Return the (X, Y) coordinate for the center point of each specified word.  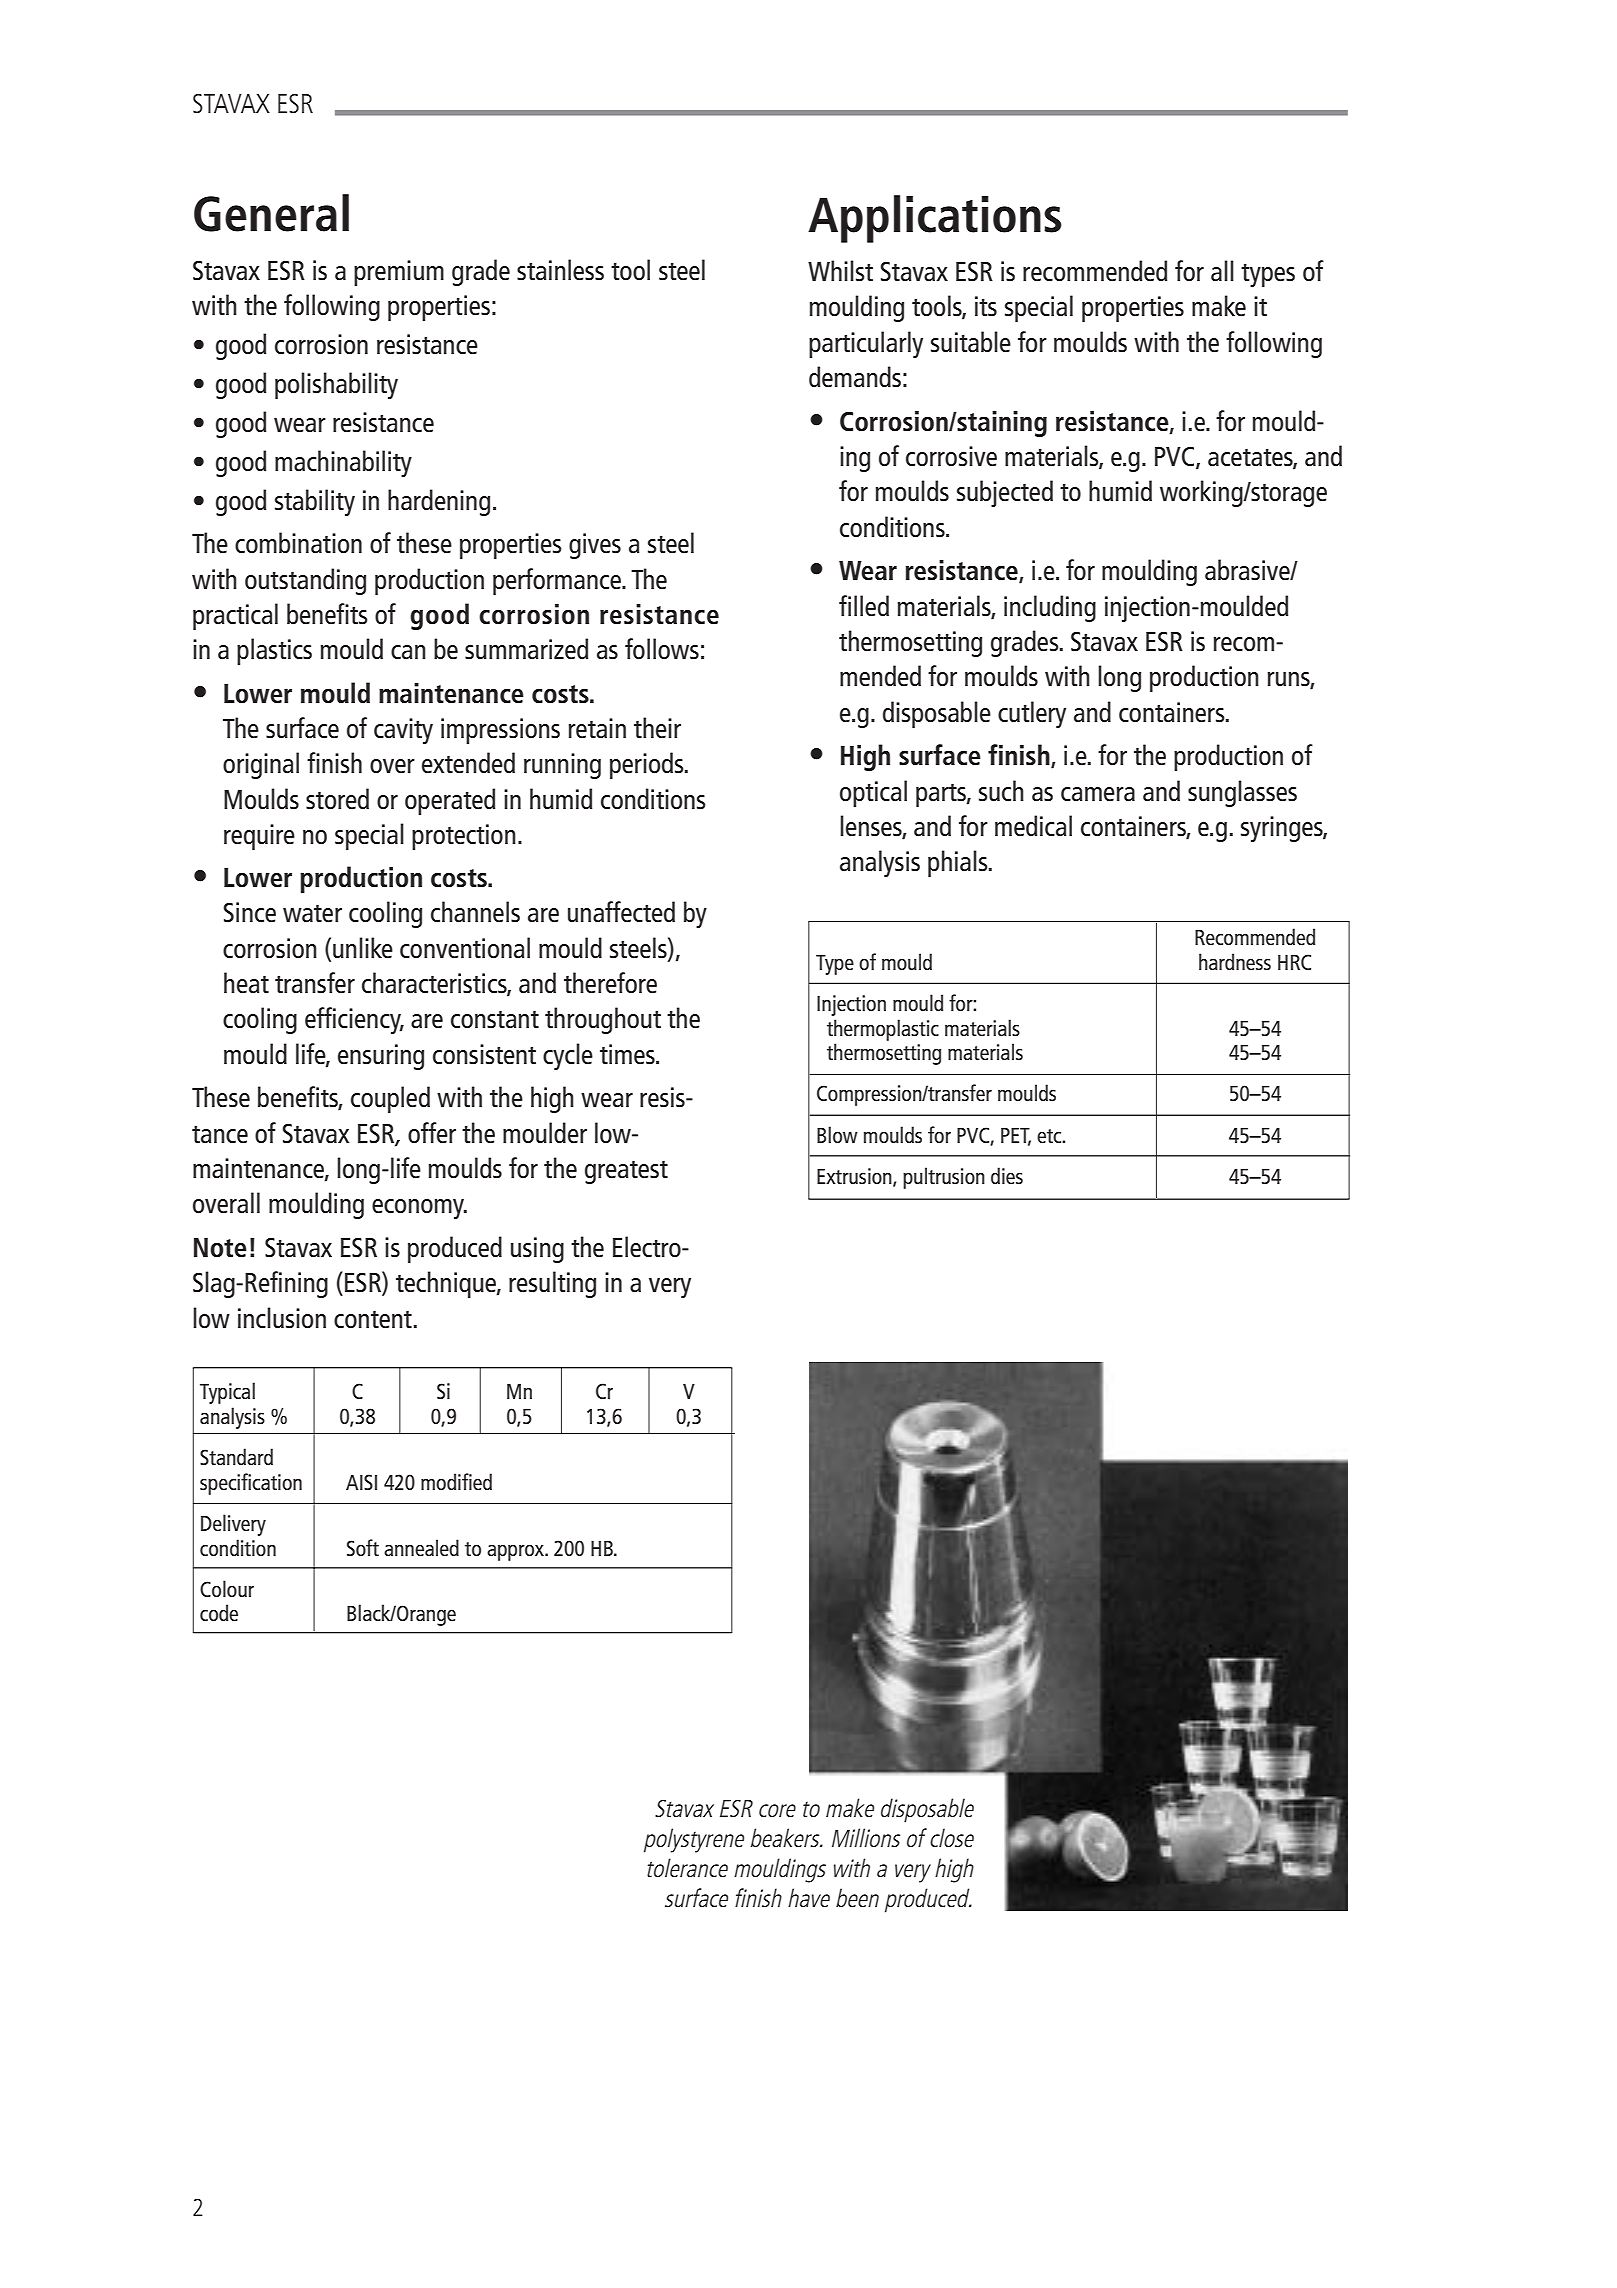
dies (1007, 1175)
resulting (552, 1284)
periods (648, 765)
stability (315, 502)
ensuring (381, 1057)
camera (1098, 794)
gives (595, 546)
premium (399, 273)
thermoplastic (883, 1030)
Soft (363, 1547)
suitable (971, 341)
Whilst (840, 270)
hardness (1235, 961)
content (373, 1319)
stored (337, 798)
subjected (1005, 493)
